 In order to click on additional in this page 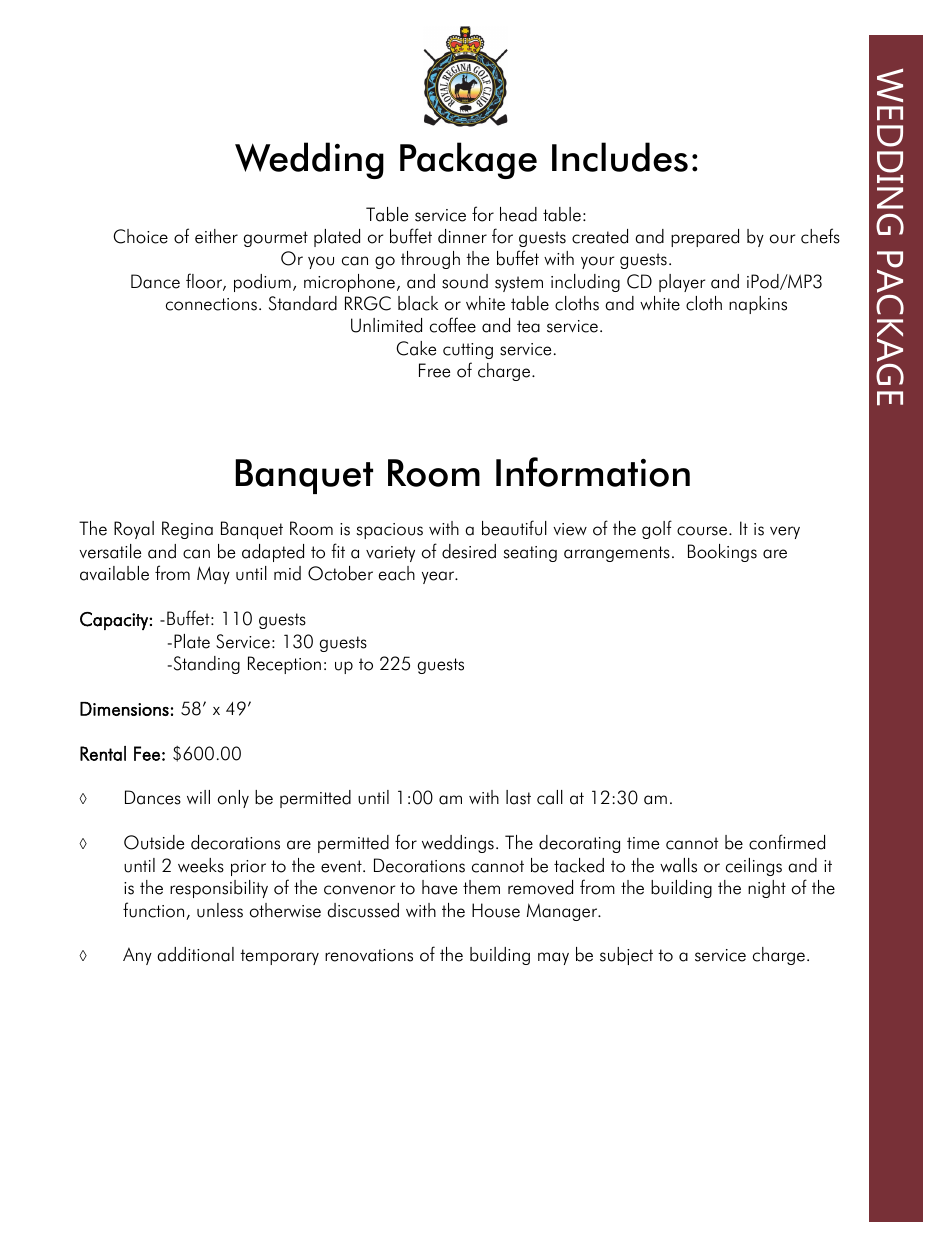, I will do `click(195, 954)`.
